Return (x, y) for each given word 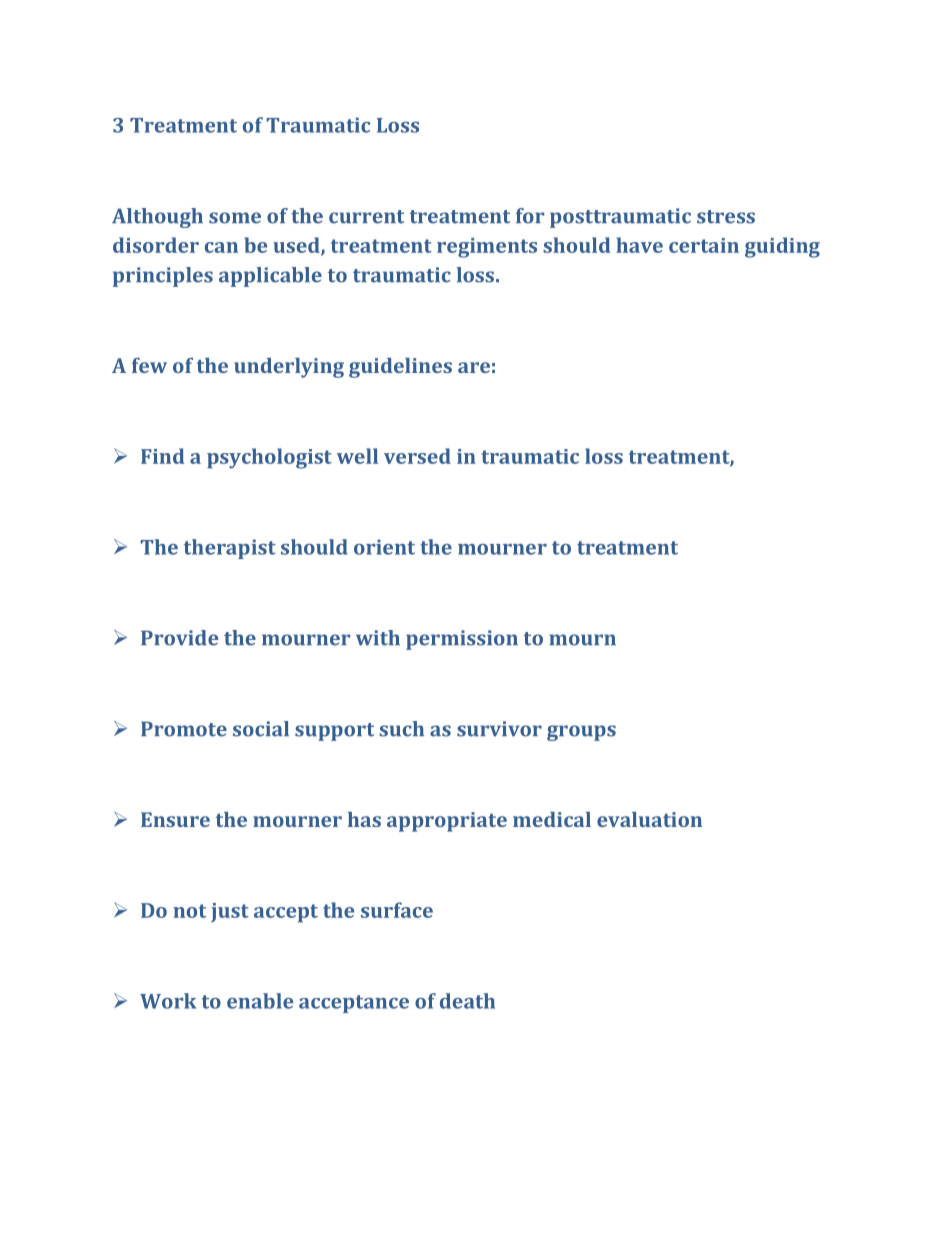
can (221, 247)
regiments (487, 248)
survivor (499, 729)
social (261, 729)
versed (417, 456)
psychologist (269, 458)
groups (581, 733)
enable (260, 1001)
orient (384, 547)
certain (704, 245)
